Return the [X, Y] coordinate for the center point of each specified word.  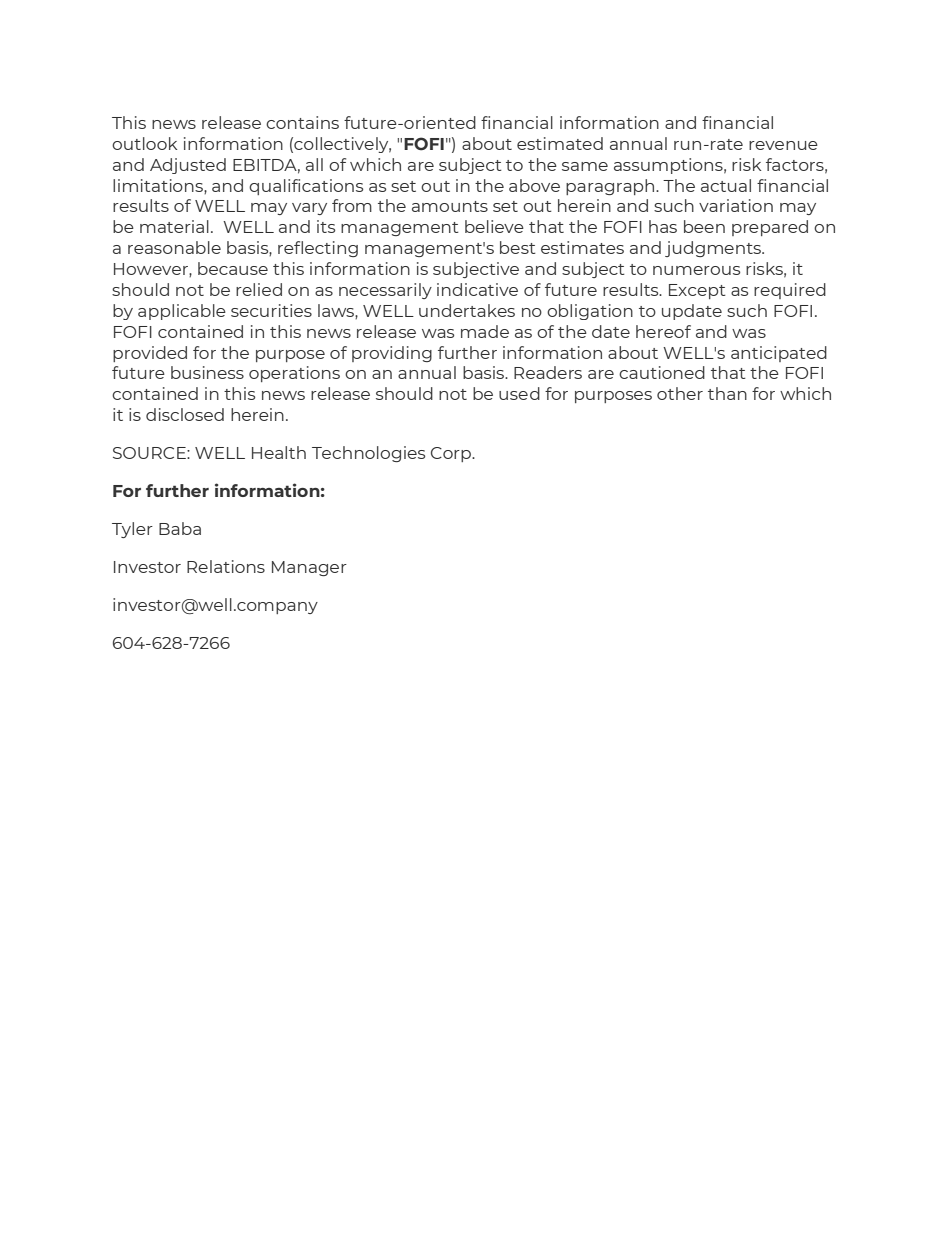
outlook [144, 143]
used [519, 393]
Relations [226, 566]
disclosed [185, 414]
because [233, 268]
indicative [477, 289]
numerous [696, 270]
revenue [783, 145]
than [727, 393]
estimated [560, 143]
